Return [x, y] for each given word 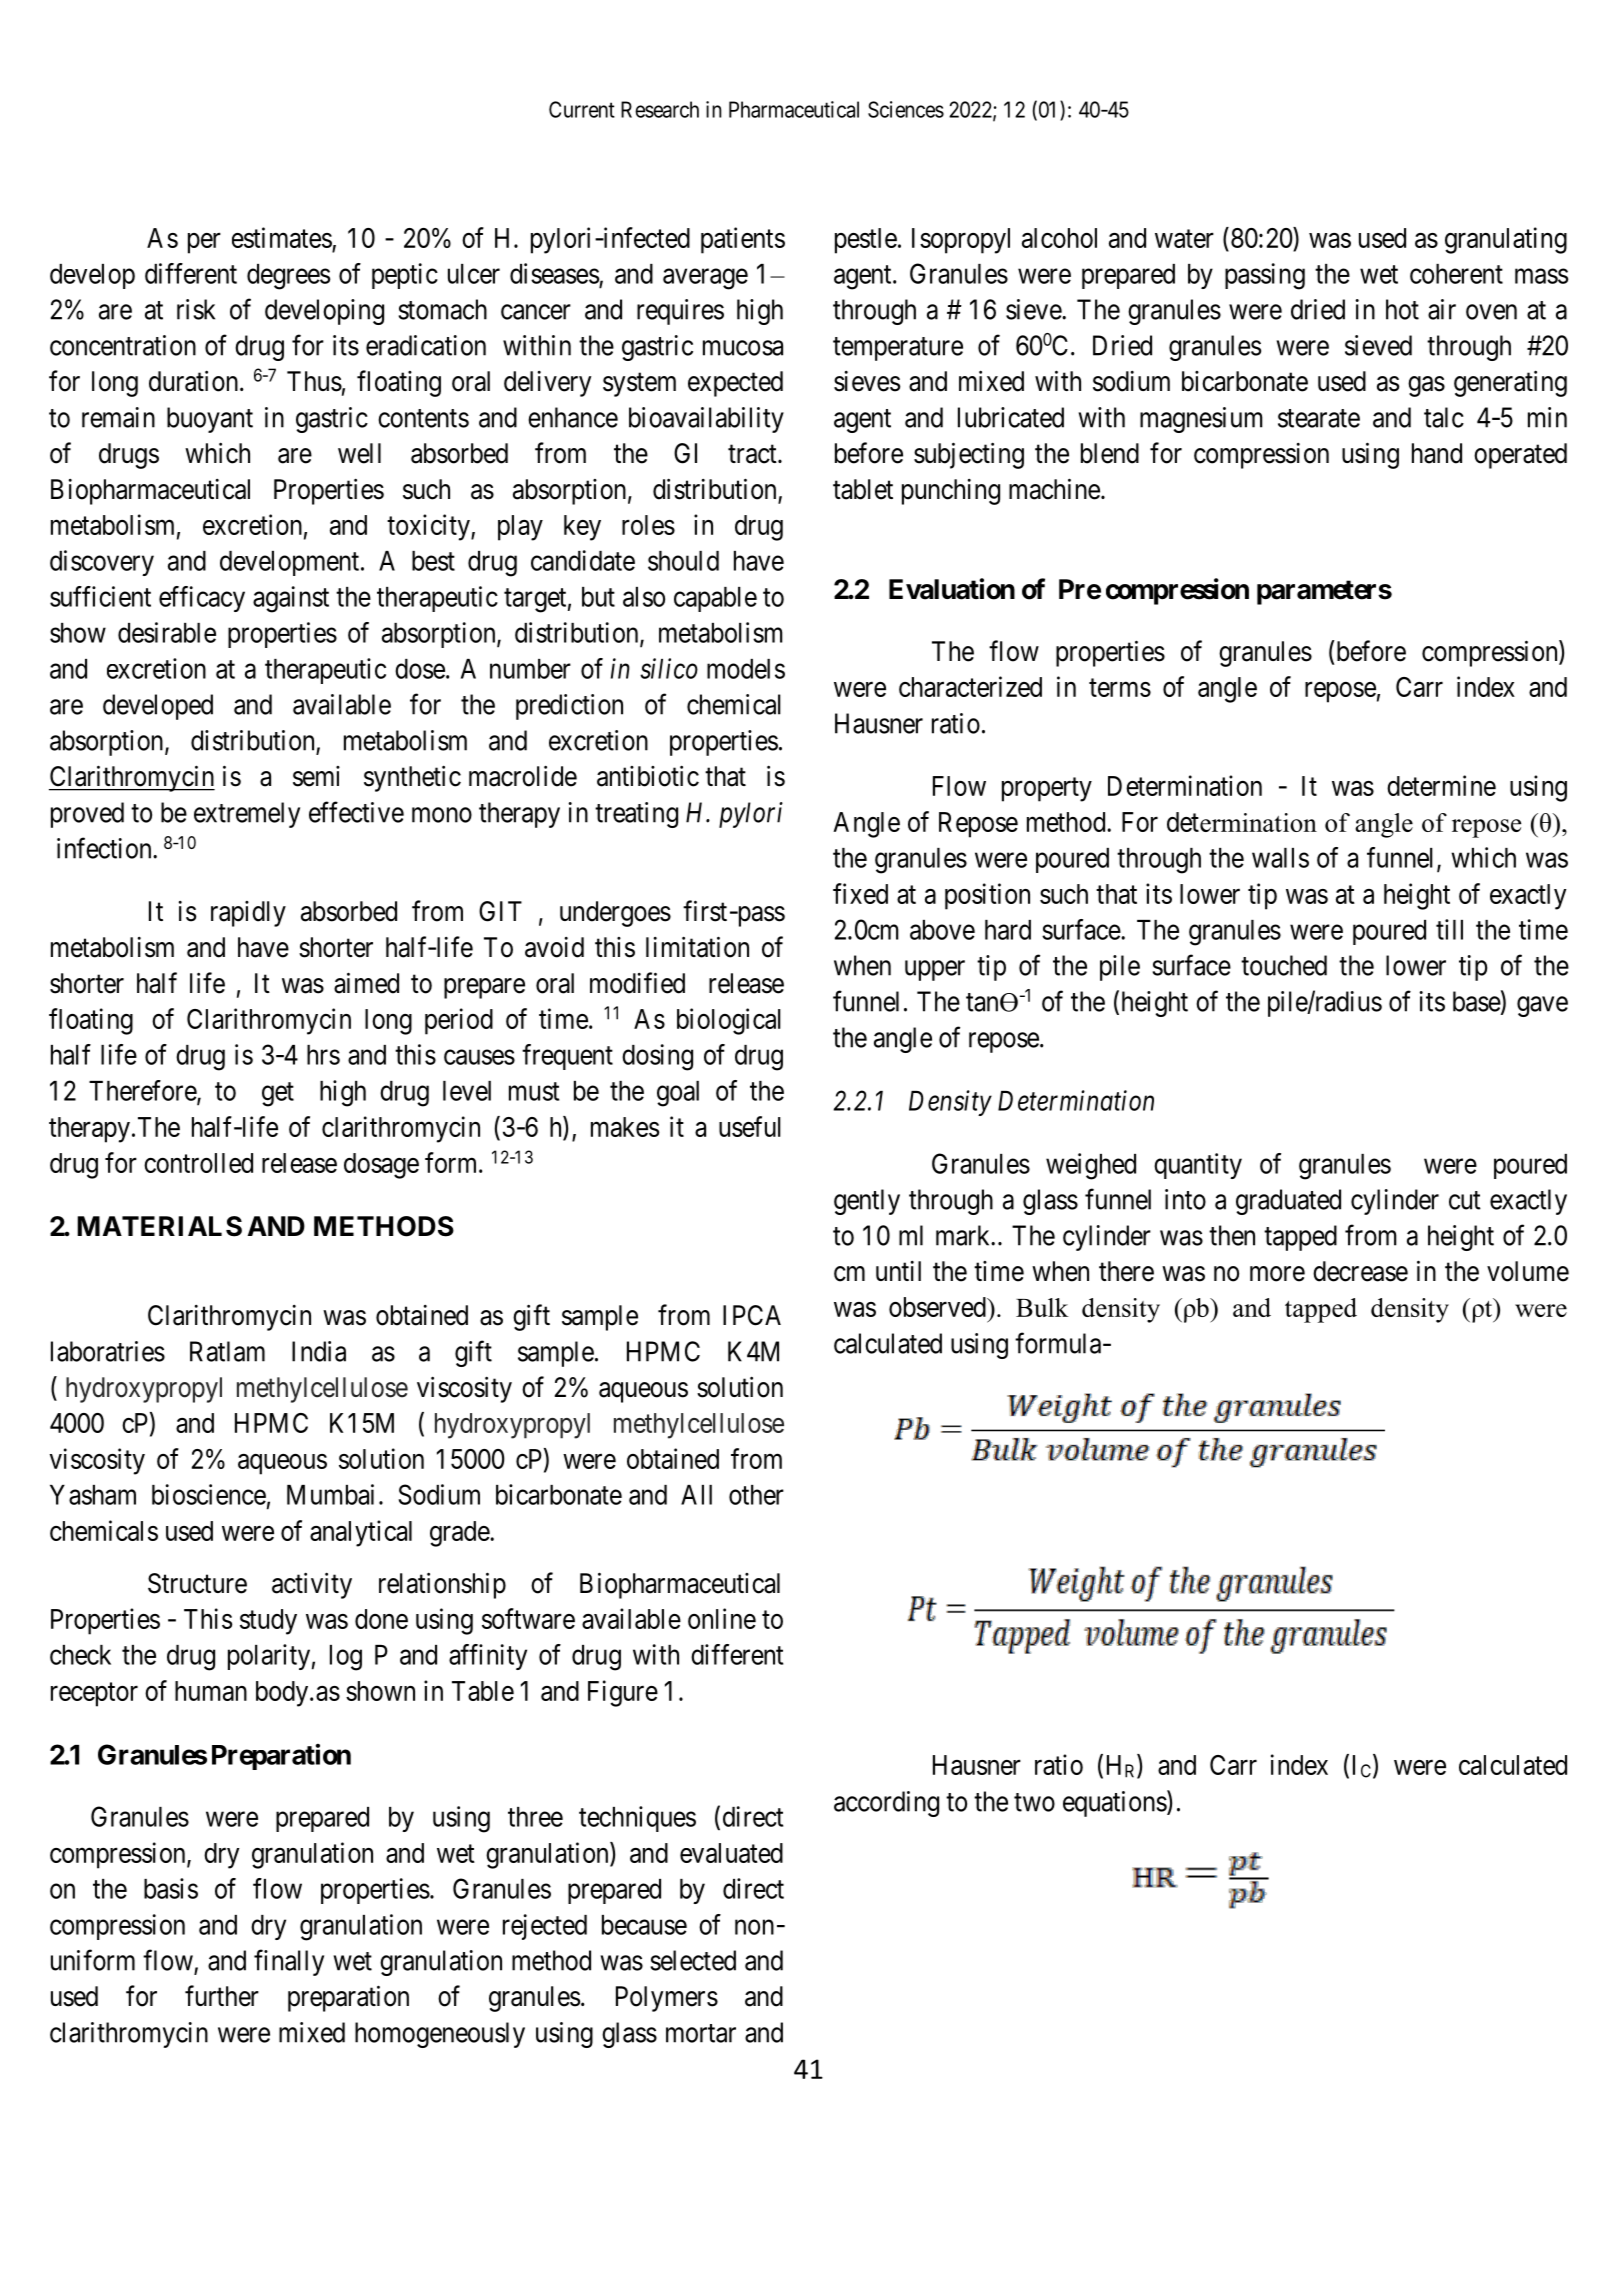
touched [1284, 965]
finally [289, 1962]
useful [750, 1126]
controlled [198, 1163]
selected [693, 1960]
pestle [866, 241]
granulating [1506, 240]
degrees [288, 277]
